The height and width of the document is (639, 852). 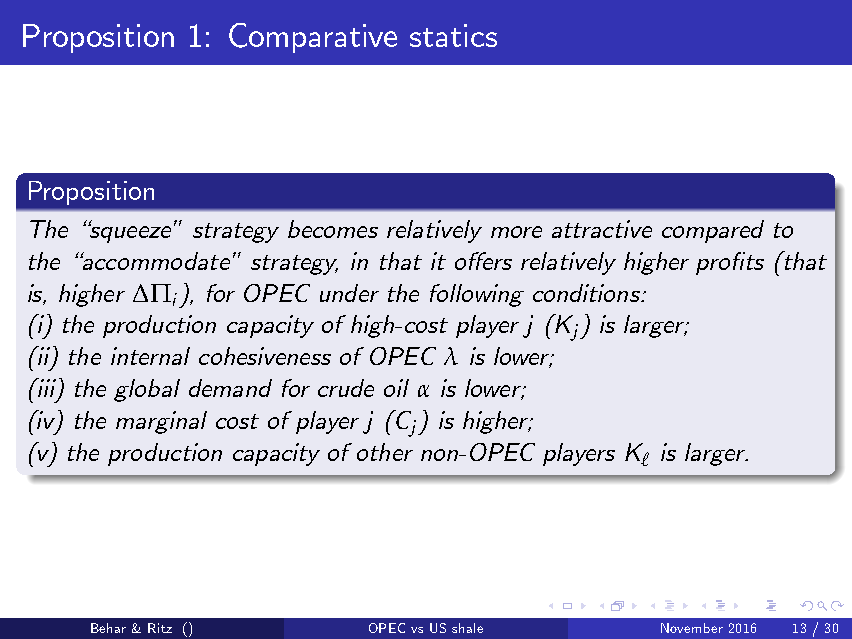 I want to click on conditions, so click(x=587, y=293).
